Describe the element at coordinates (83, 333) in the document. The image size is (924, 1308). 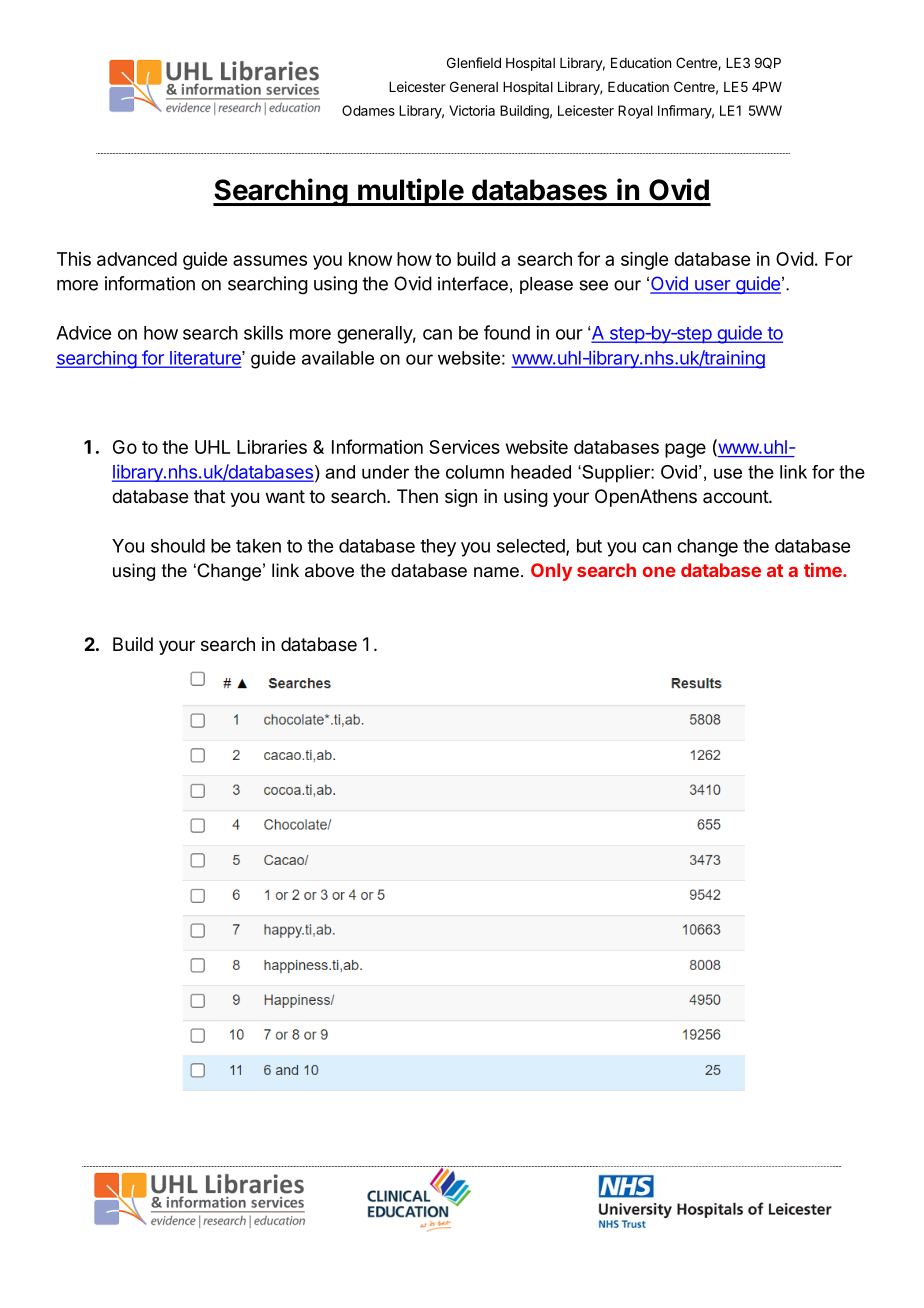
I see `Advice` at that location.
